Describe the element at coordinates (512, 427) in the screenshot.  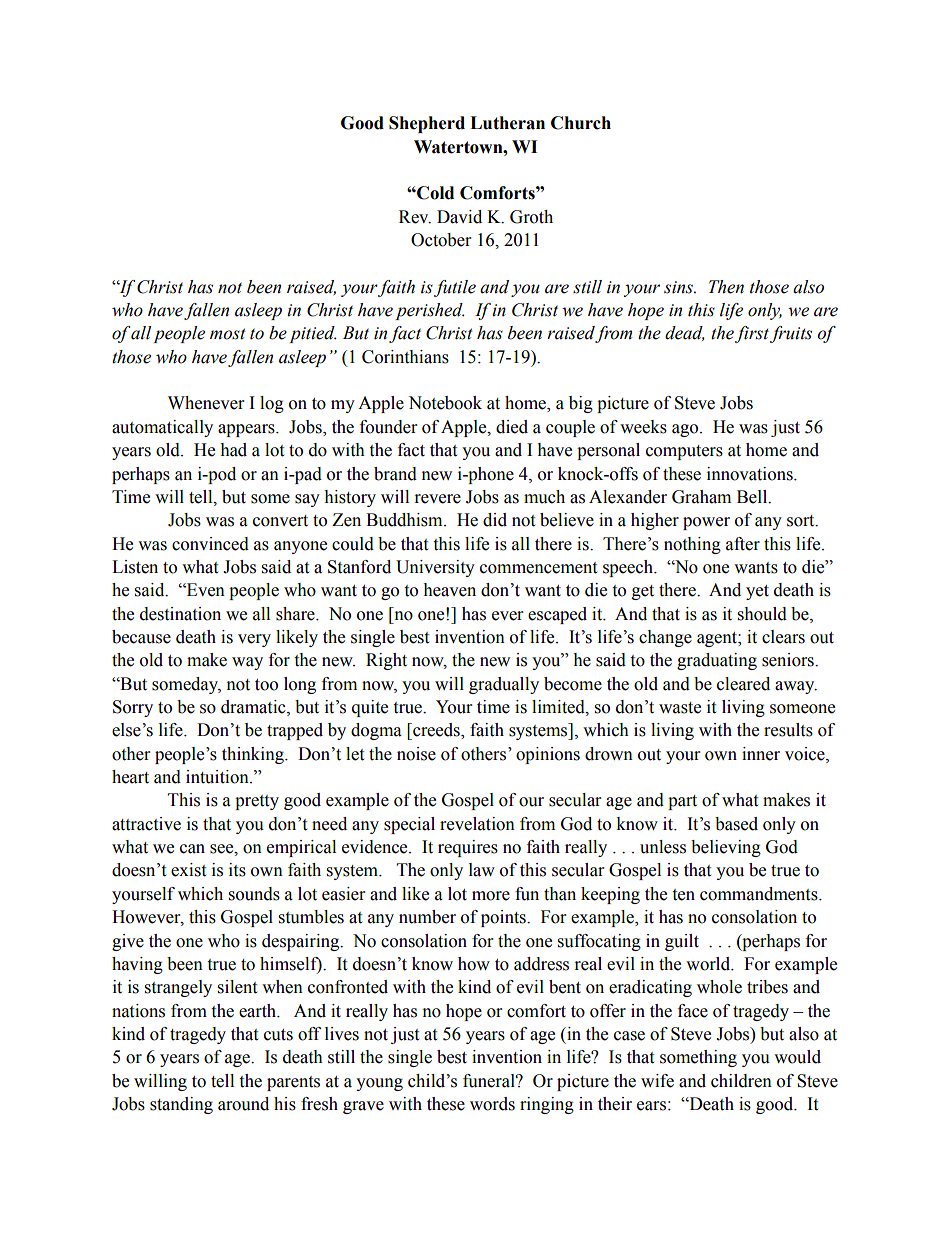
I see `died` at that location.
